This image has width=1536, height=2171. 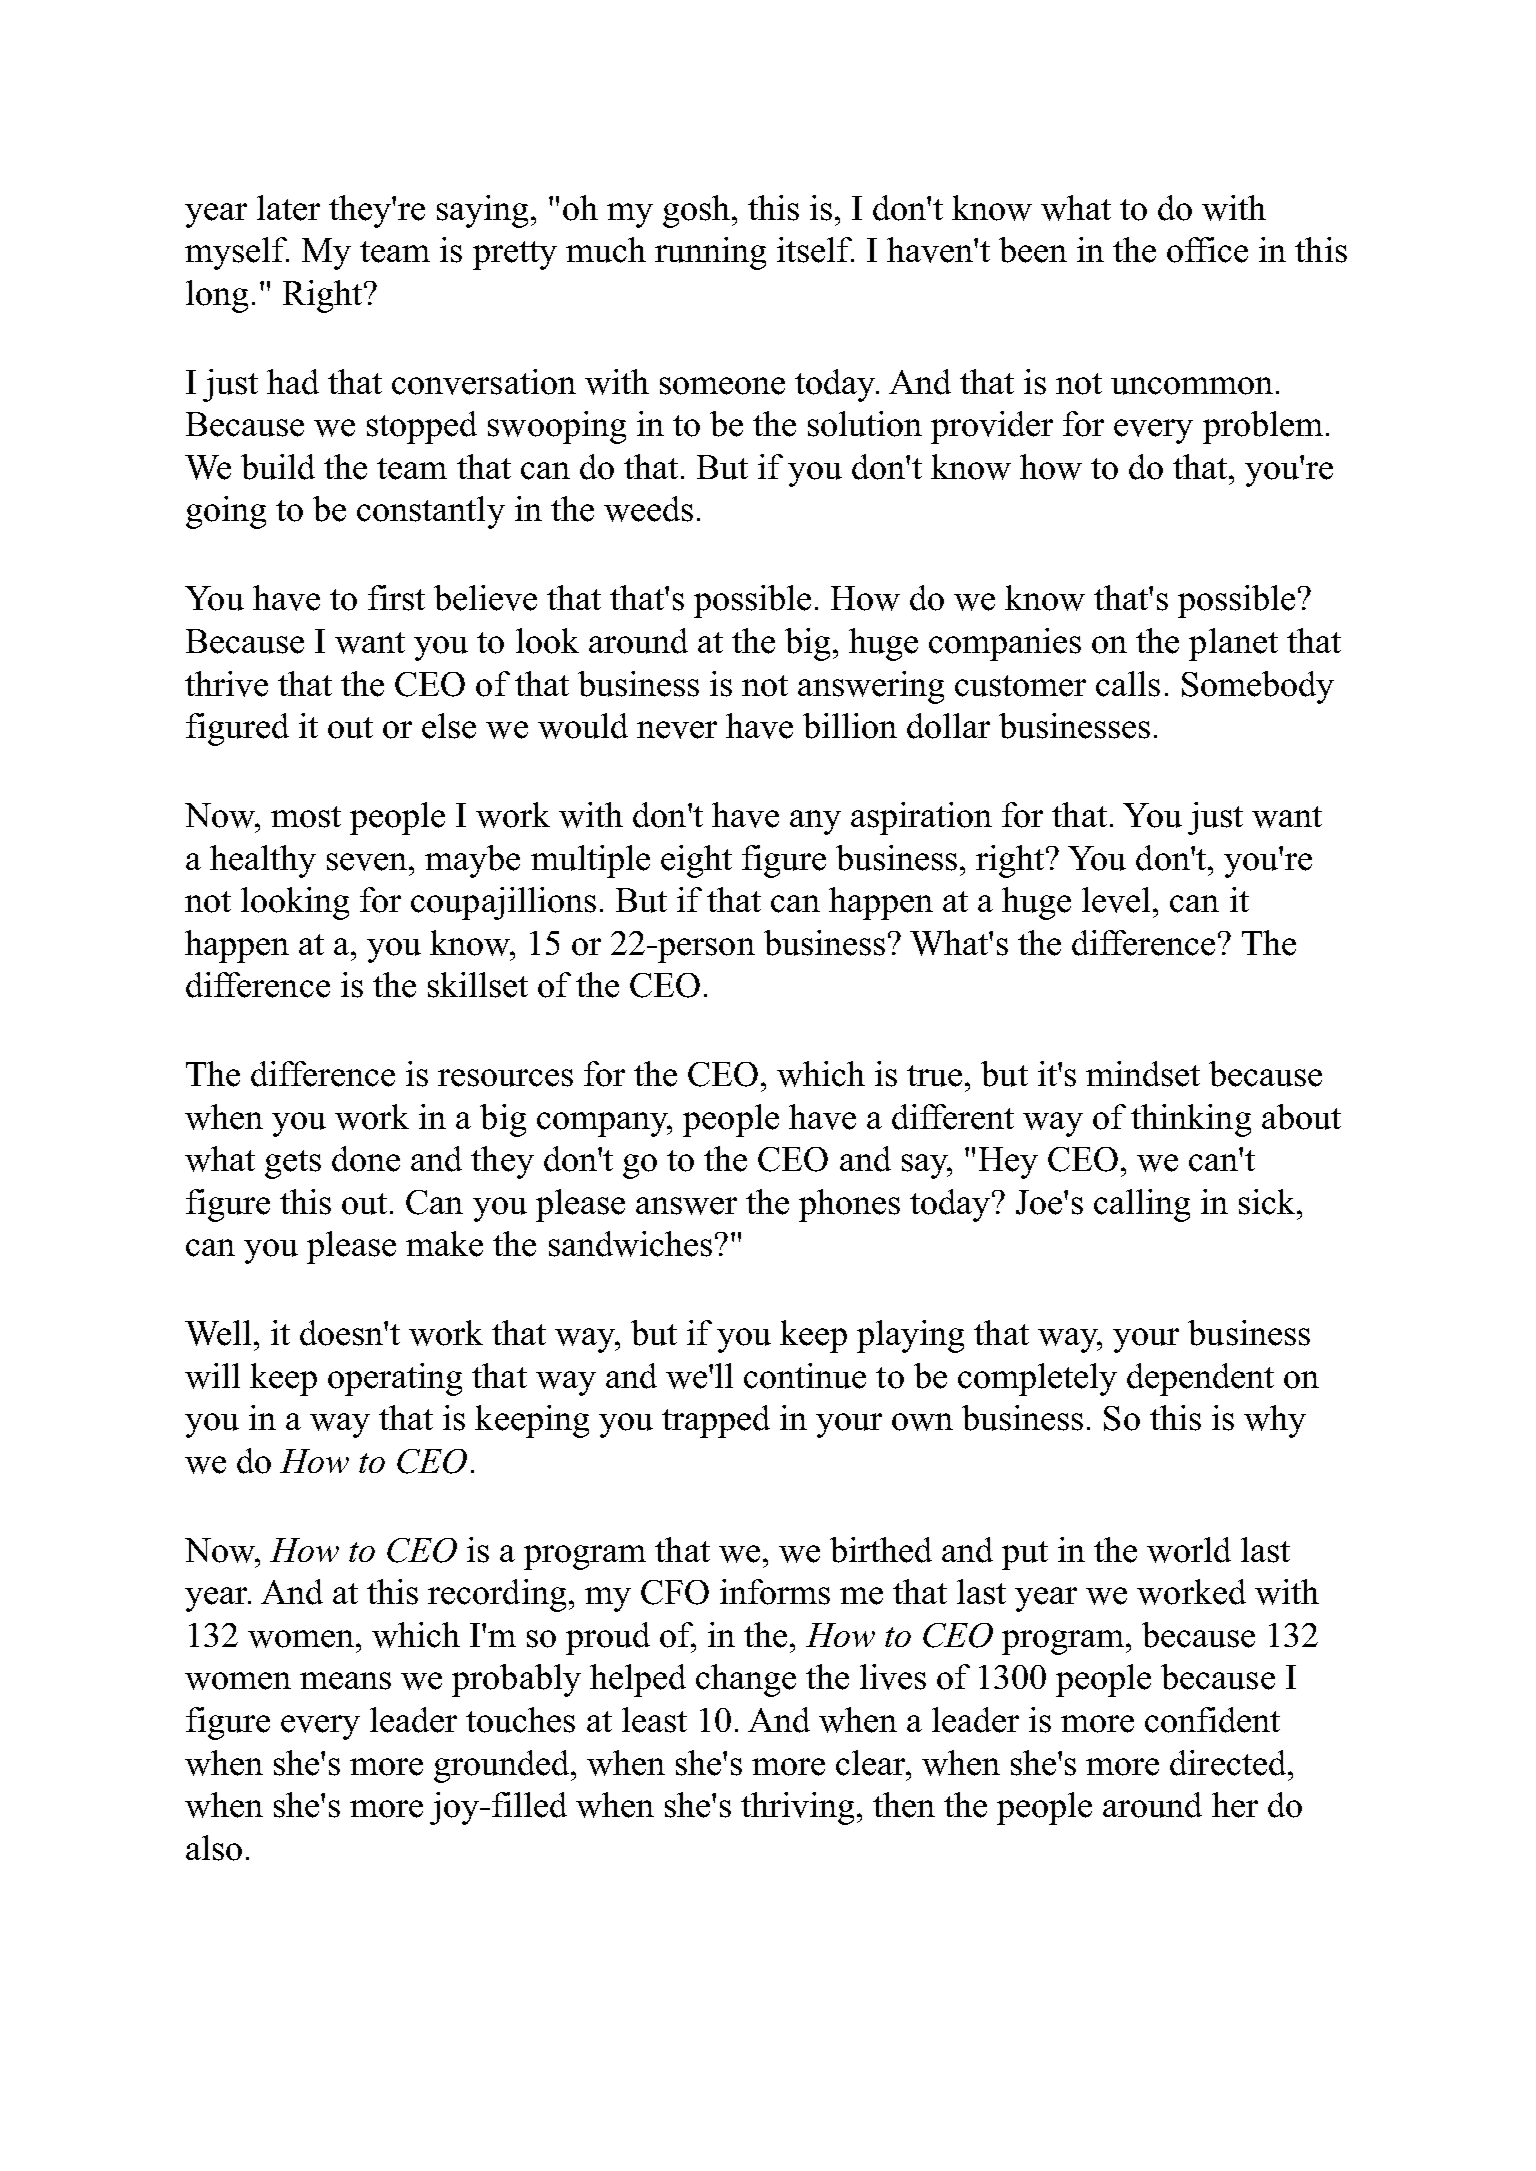 I want to click on operating, so click(x=395, y=1379).
